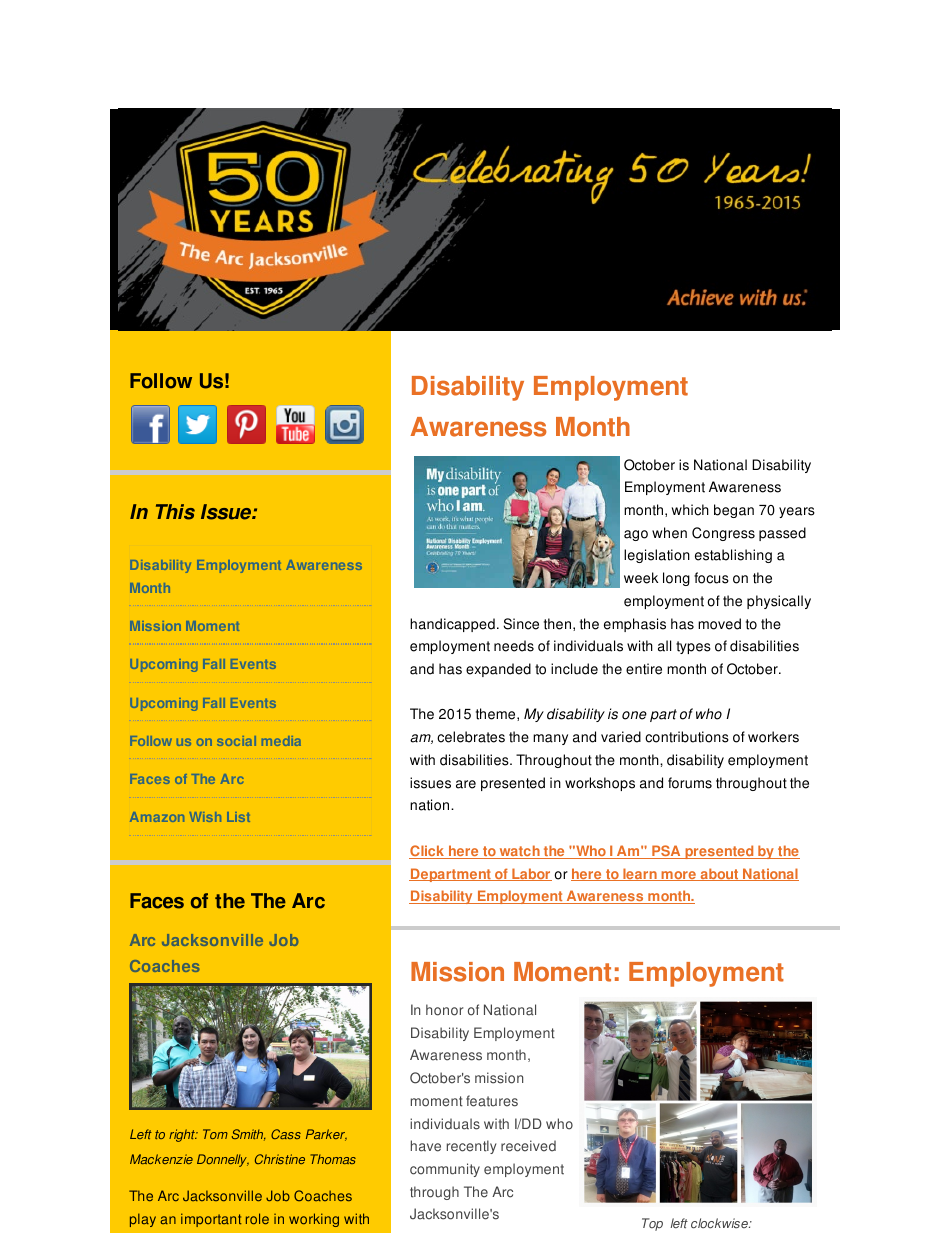  What do you see at coordinates (211, 1220) in the screenshot?
I see `important` at bounding box center [211, 1220].
